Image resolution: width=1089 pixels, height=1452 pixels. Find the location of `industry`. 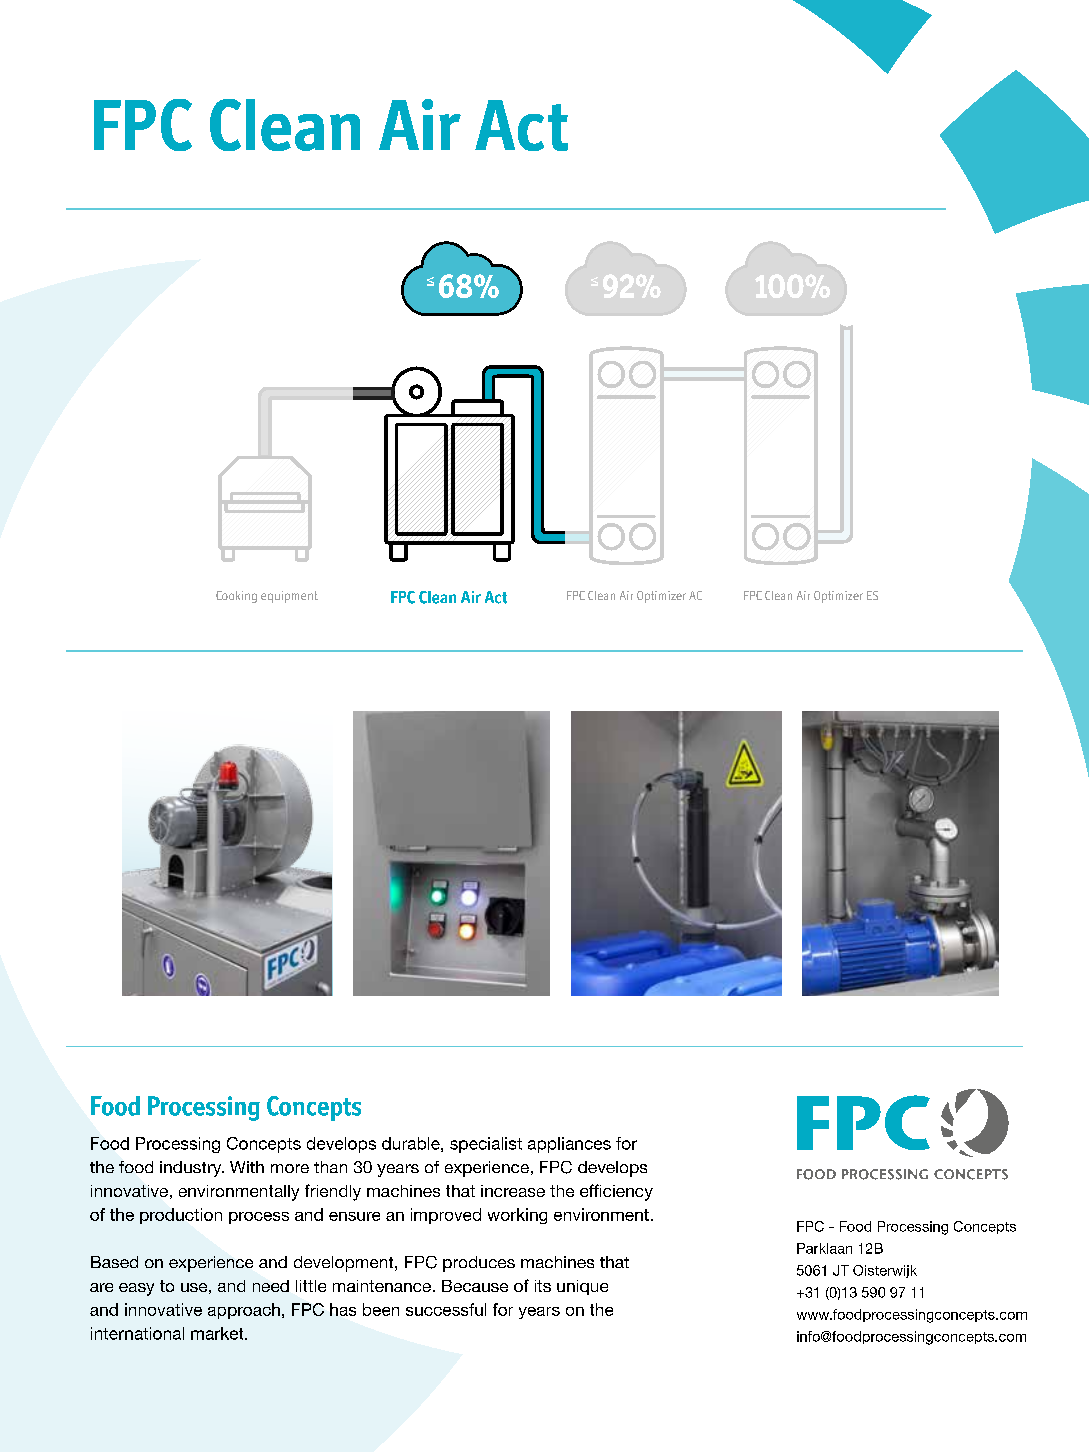

industry is located at coordinates (192, 1169).
